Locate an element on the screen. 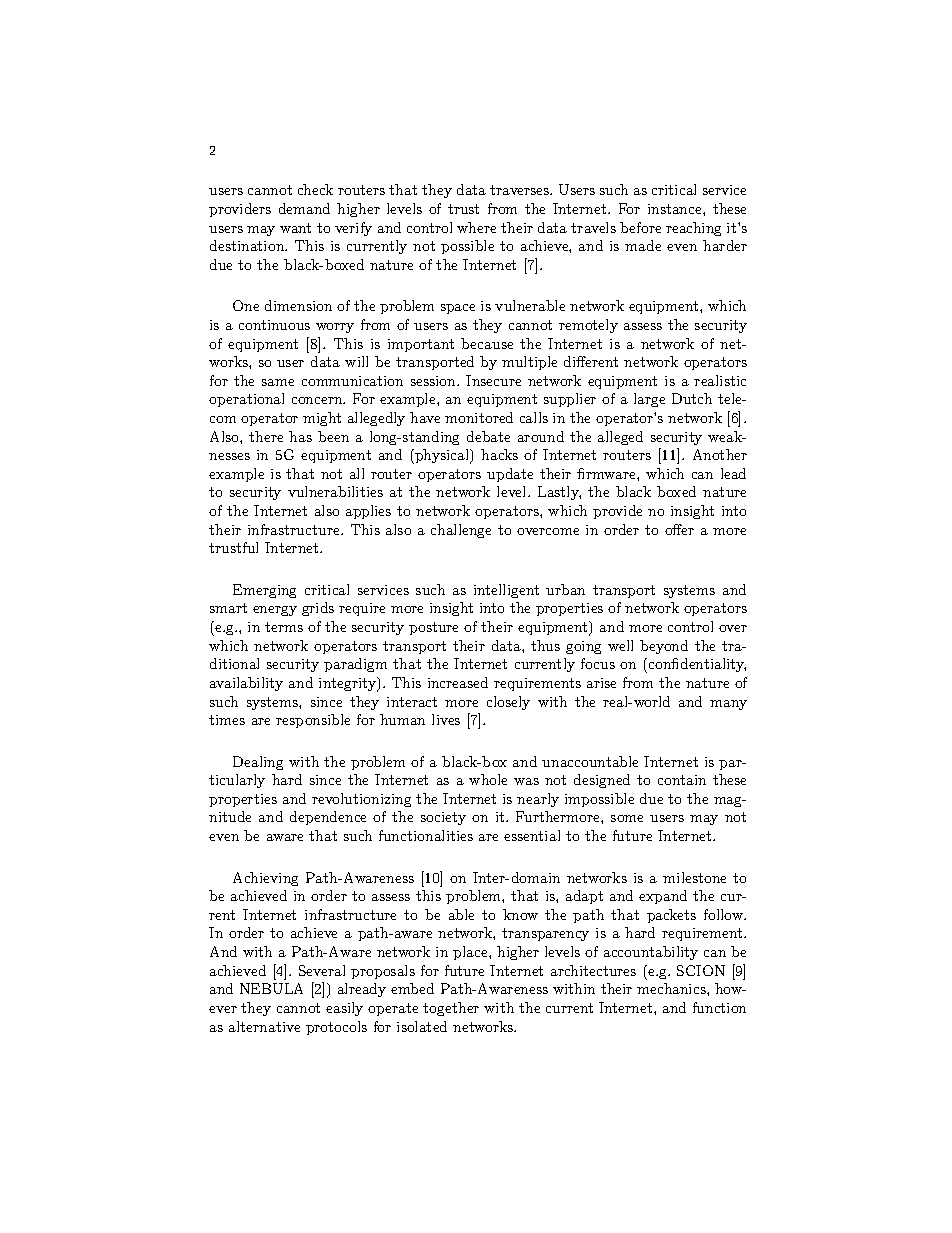  contain is located at coordinates (682, 780).
